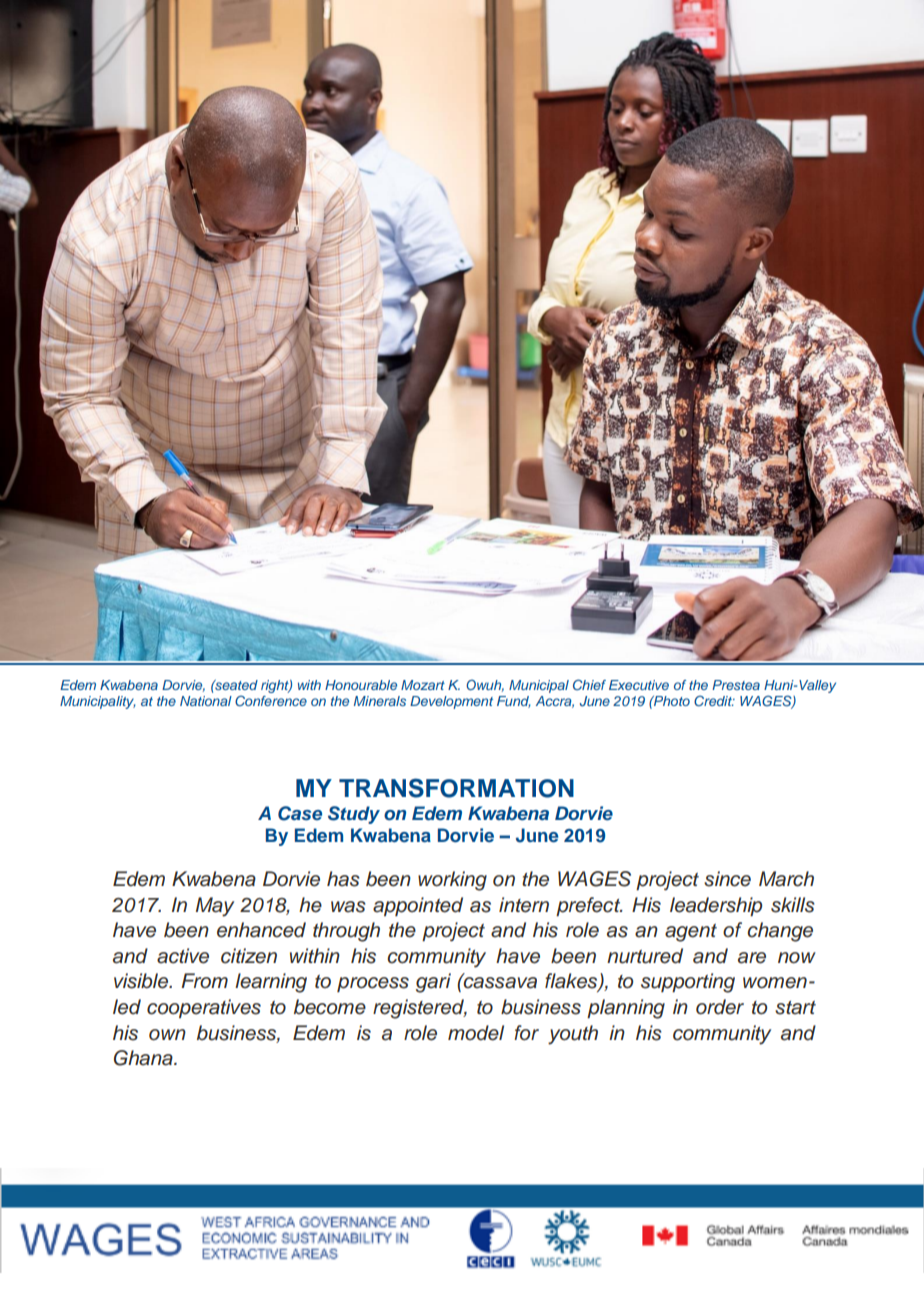 Image resolution: width=924 pixels, height=1308 pixels. What do you see at coordinates (206, 701) in the screenshot?
I see `National` at bounding box center [206, 701].
